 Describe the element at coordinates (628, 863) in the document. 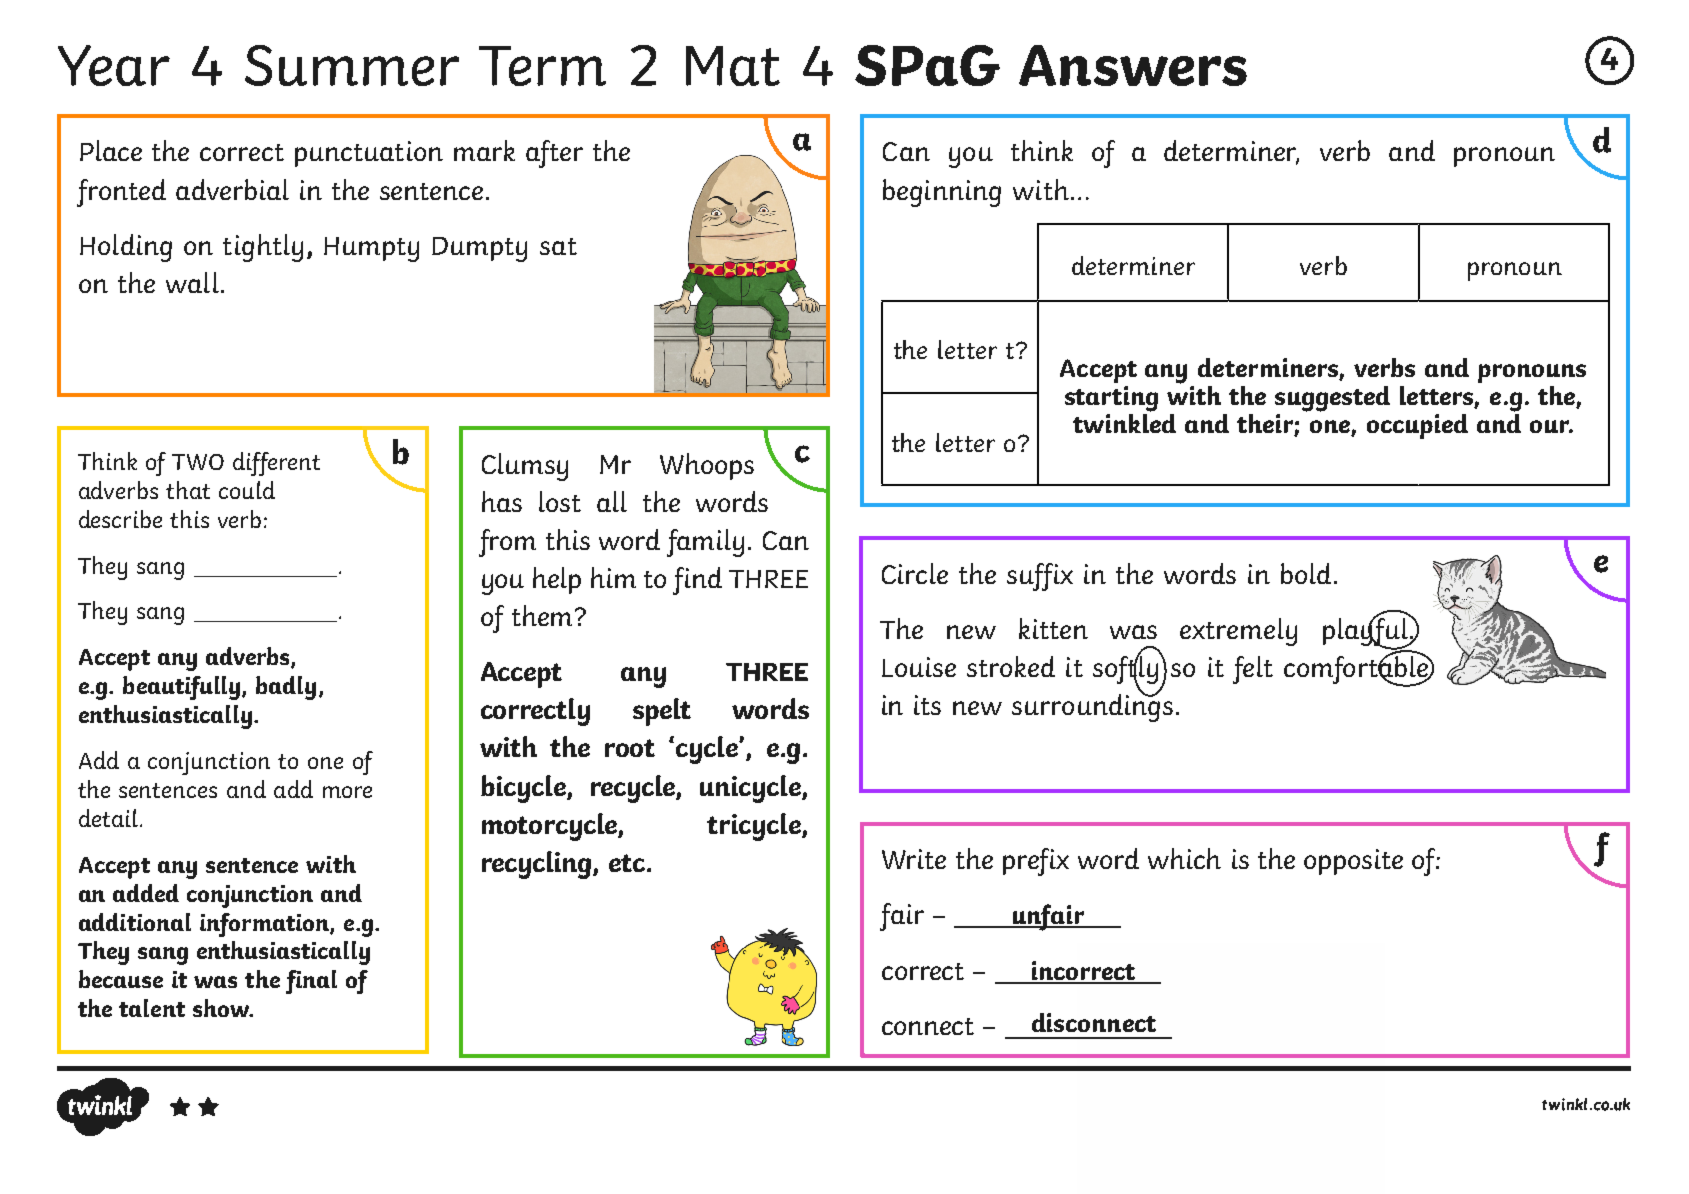

I see `etc` at that location.
